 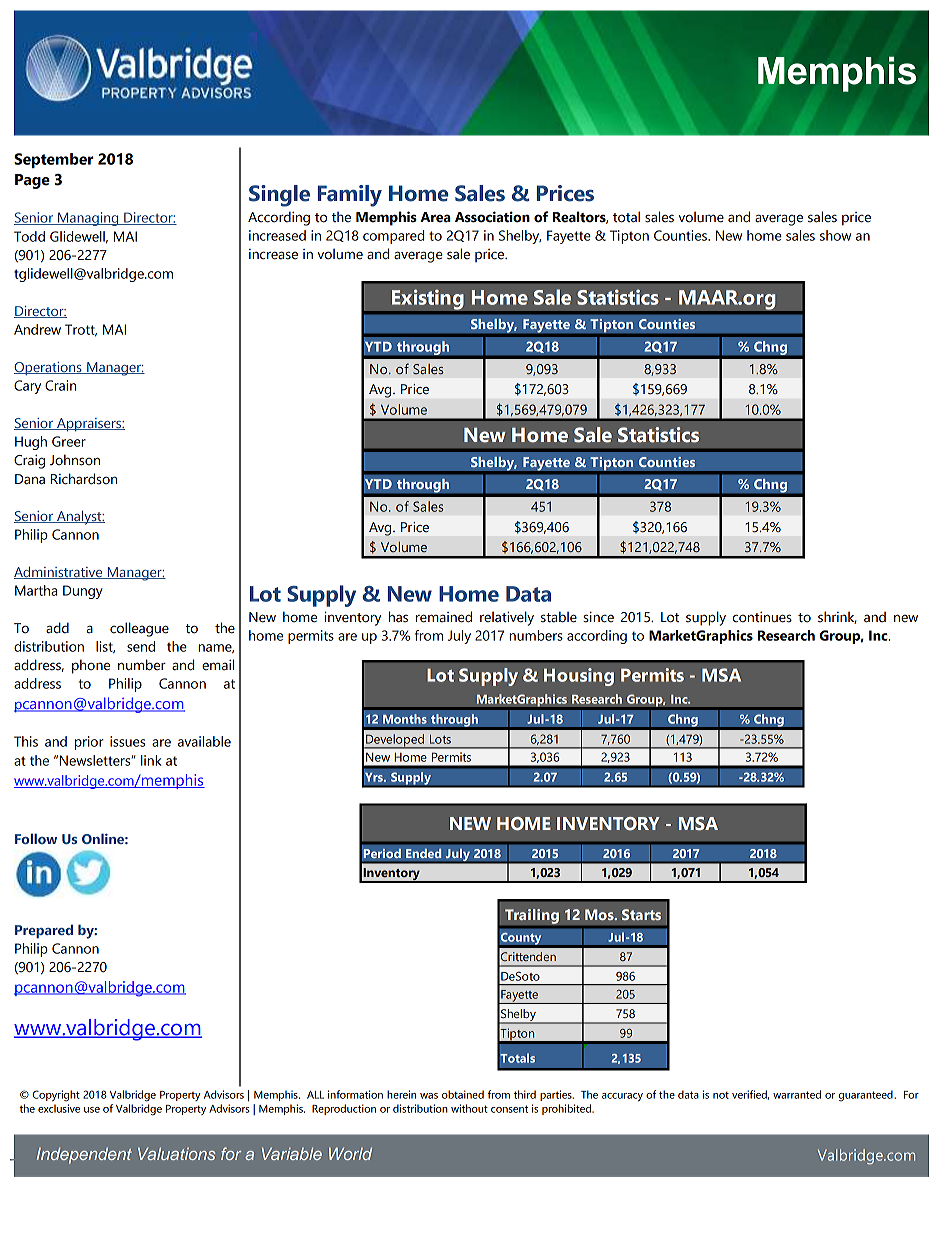 What do you see at coordinates (92, 1110) in the page?
I see `use` at bounding box center [92, 1110].
